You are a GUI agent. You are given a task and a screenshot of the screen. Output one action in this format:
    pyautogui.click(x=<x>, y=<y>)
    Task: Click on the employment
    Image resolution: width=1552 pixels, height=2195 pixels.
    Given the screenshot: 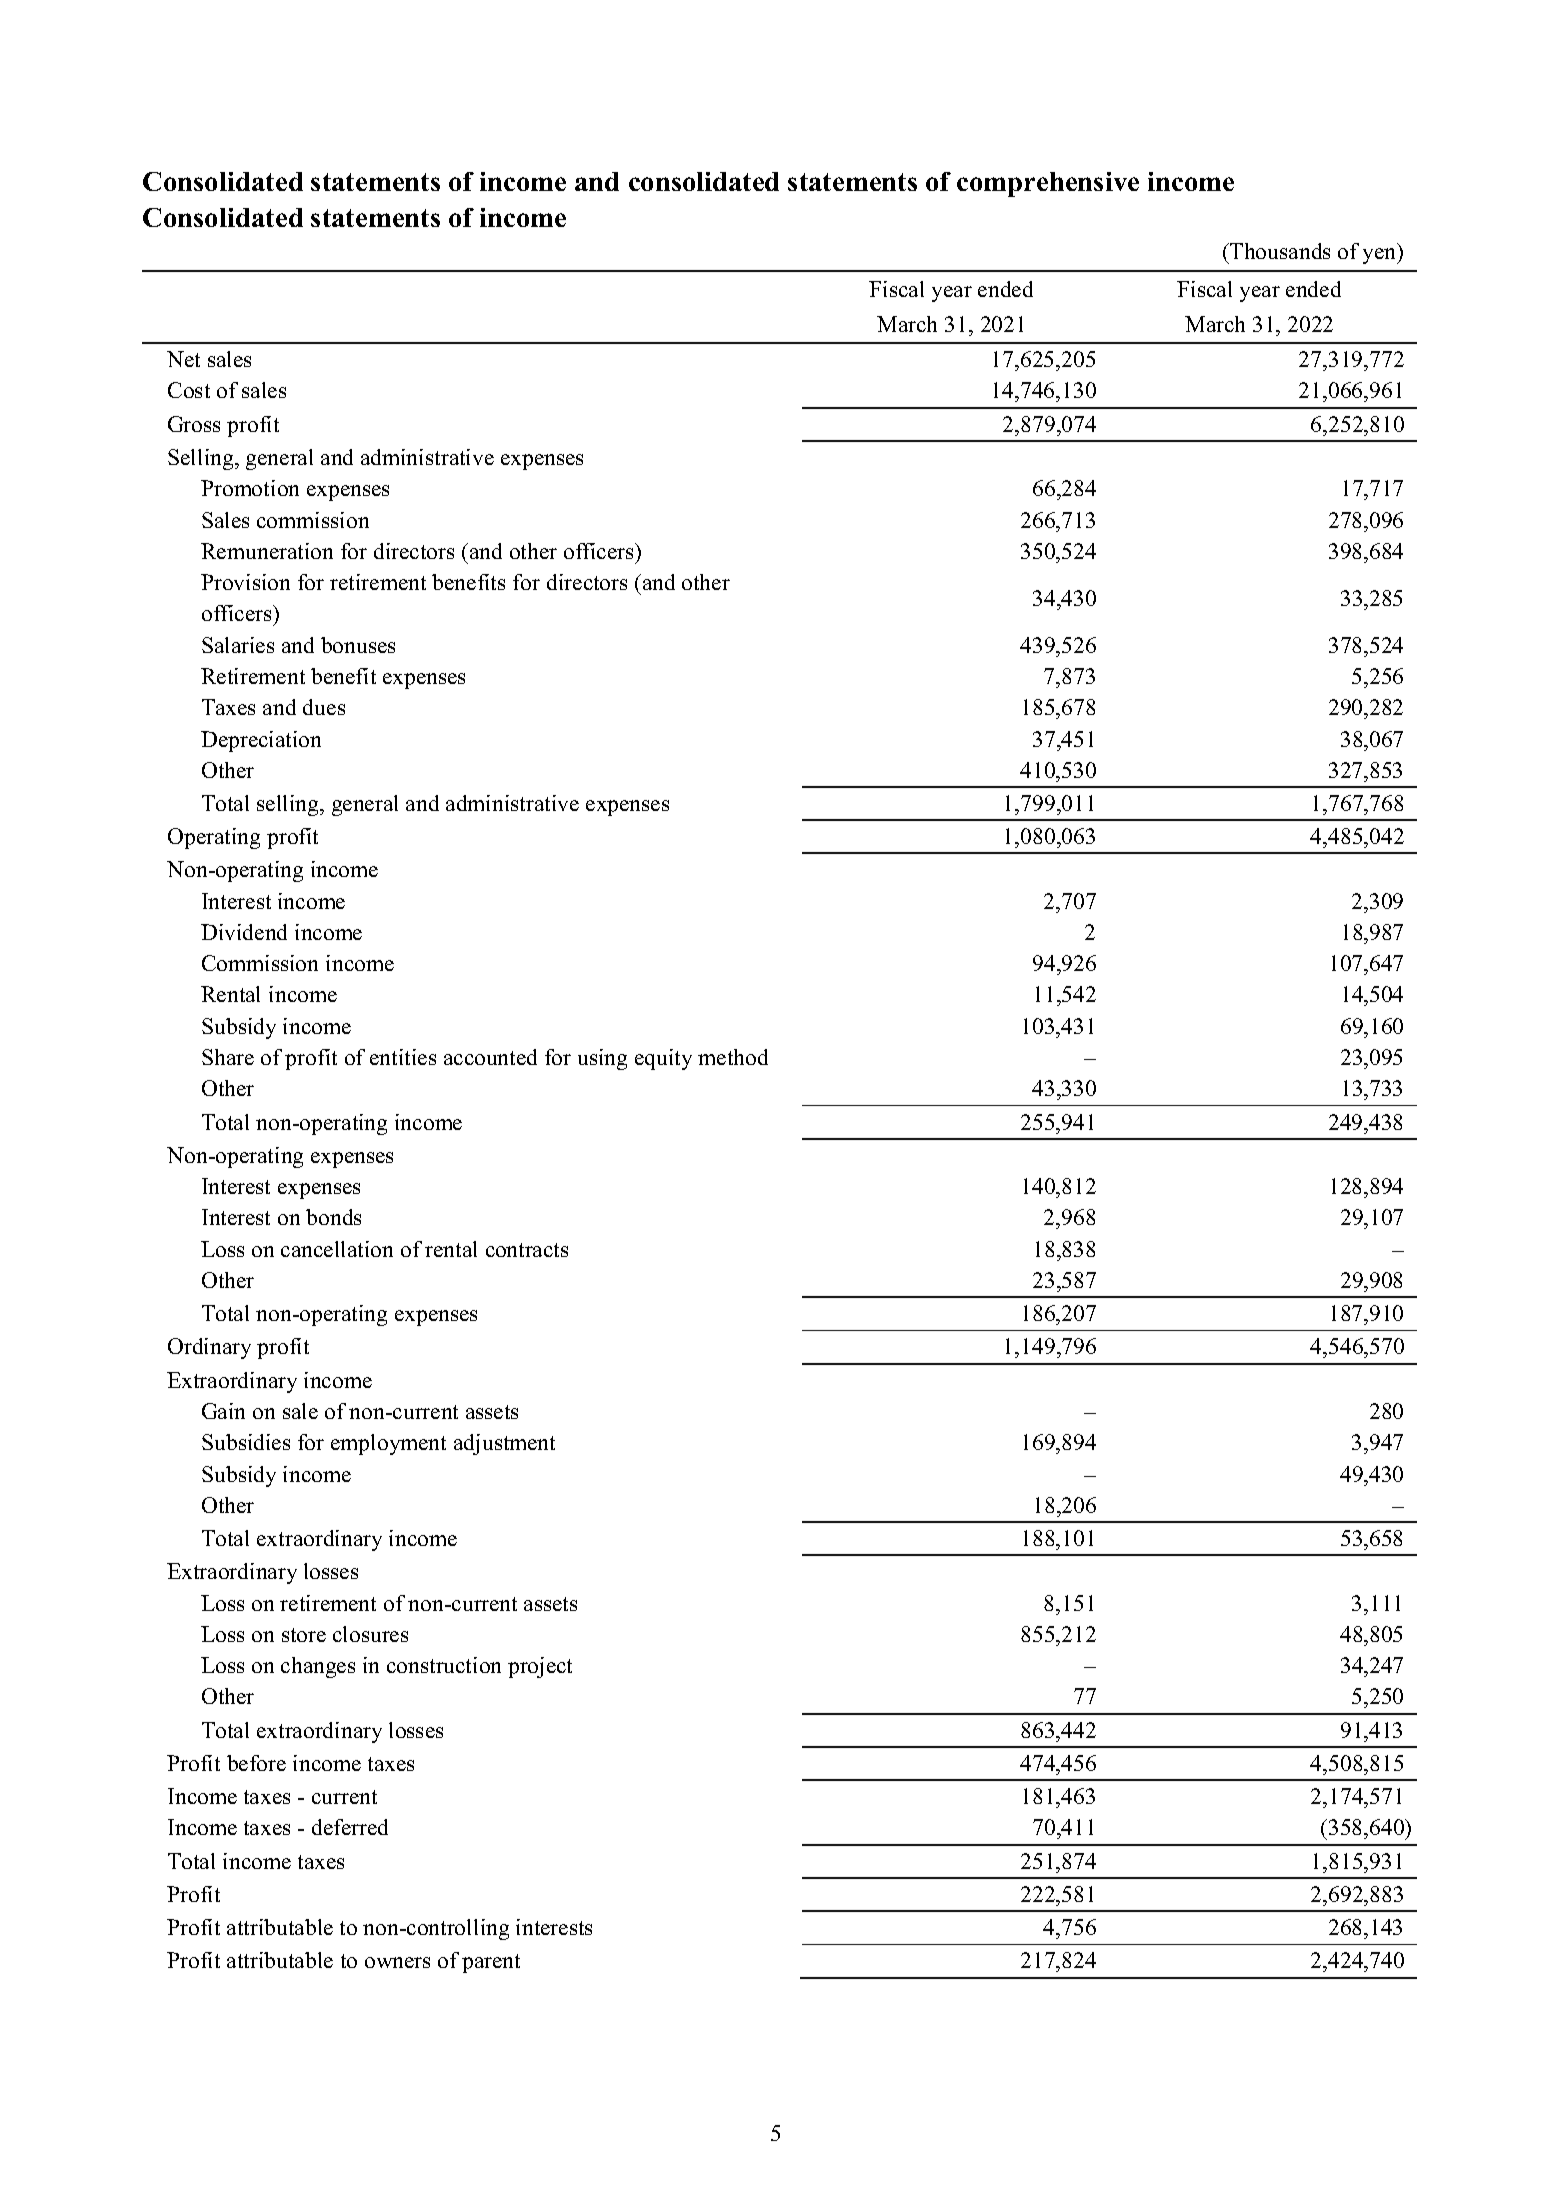 What is the action you would take?
    pyautogui.click(x=388, y=1444)
